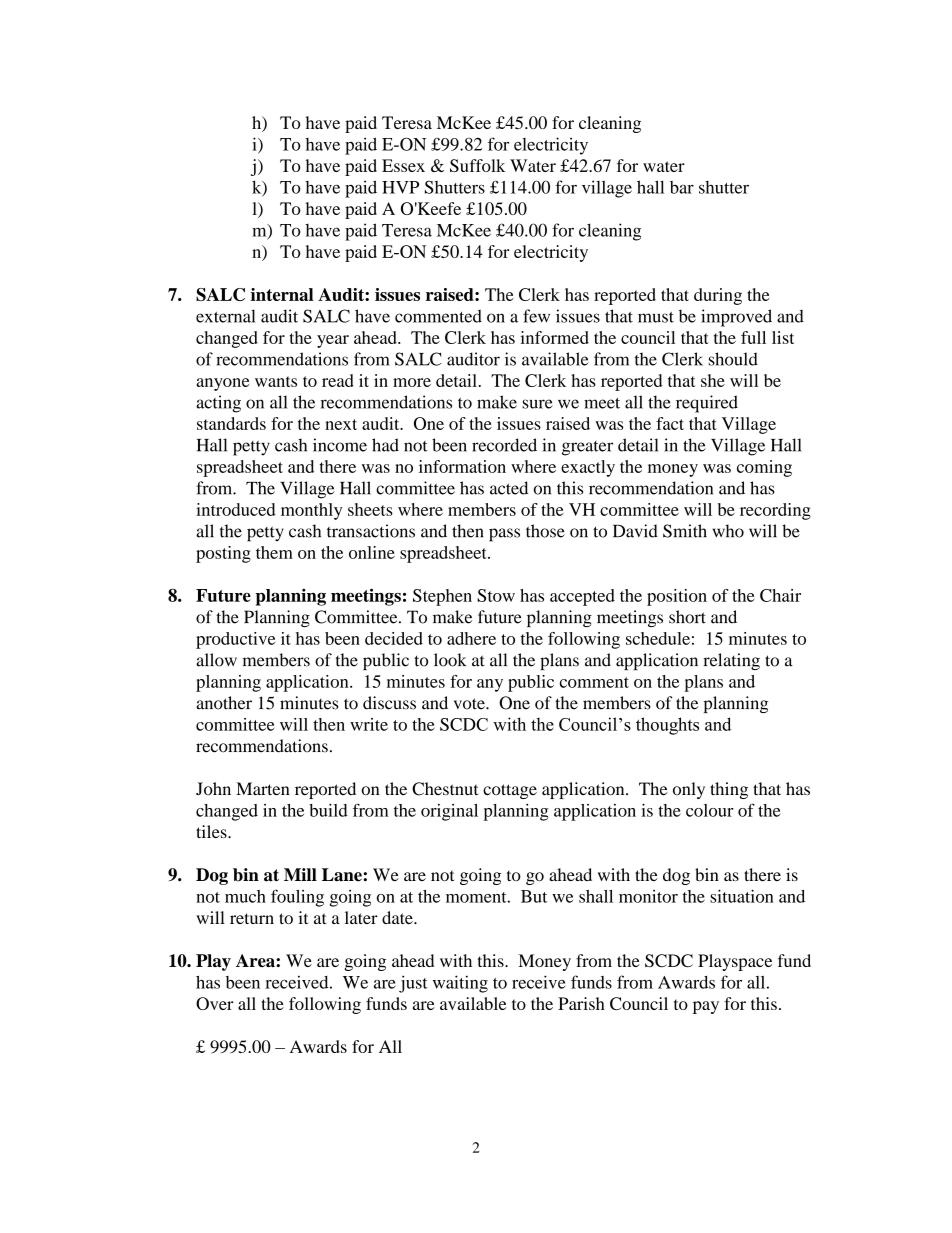 The image size is (952, 1233). Describe the element at coordinates (710, 810) in the screenshot. I see `colour` at that location.
